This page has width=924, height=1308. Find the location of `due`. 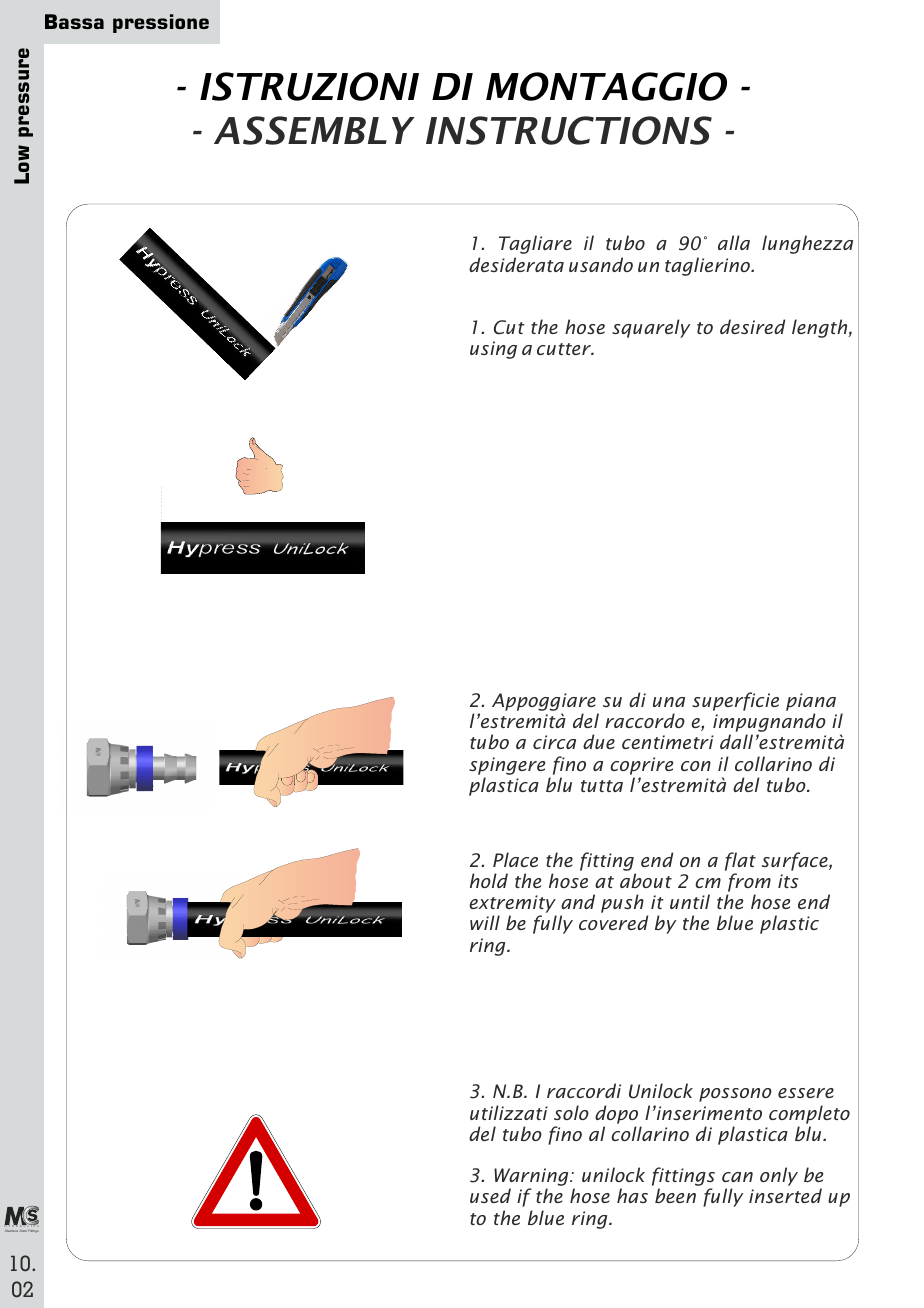

due is located at coordinates (599, 741).
